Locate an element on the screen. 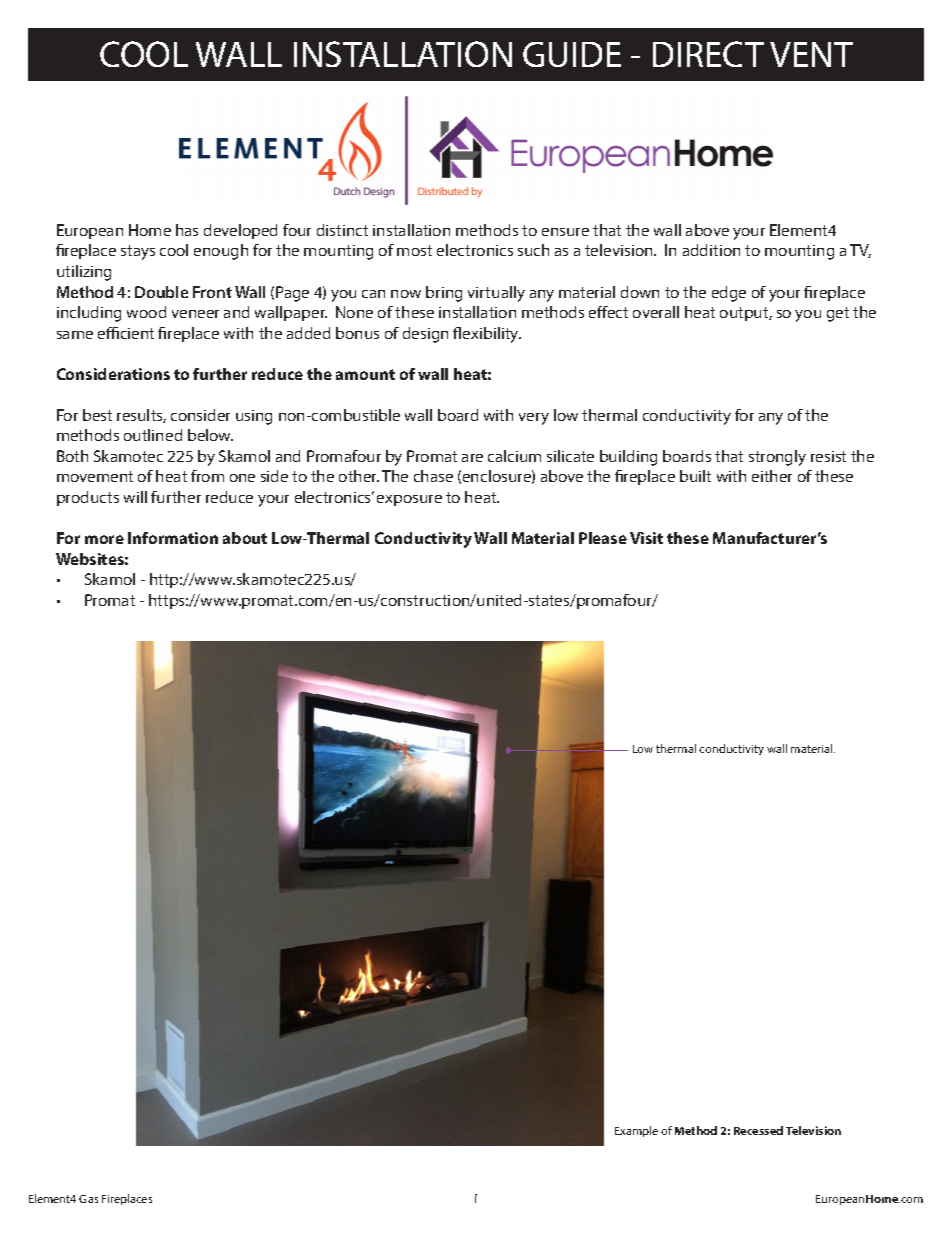 Image resolution: width=952 pixels, height=1233 pixels. DIRECT is located at coordinates (708, 54).
